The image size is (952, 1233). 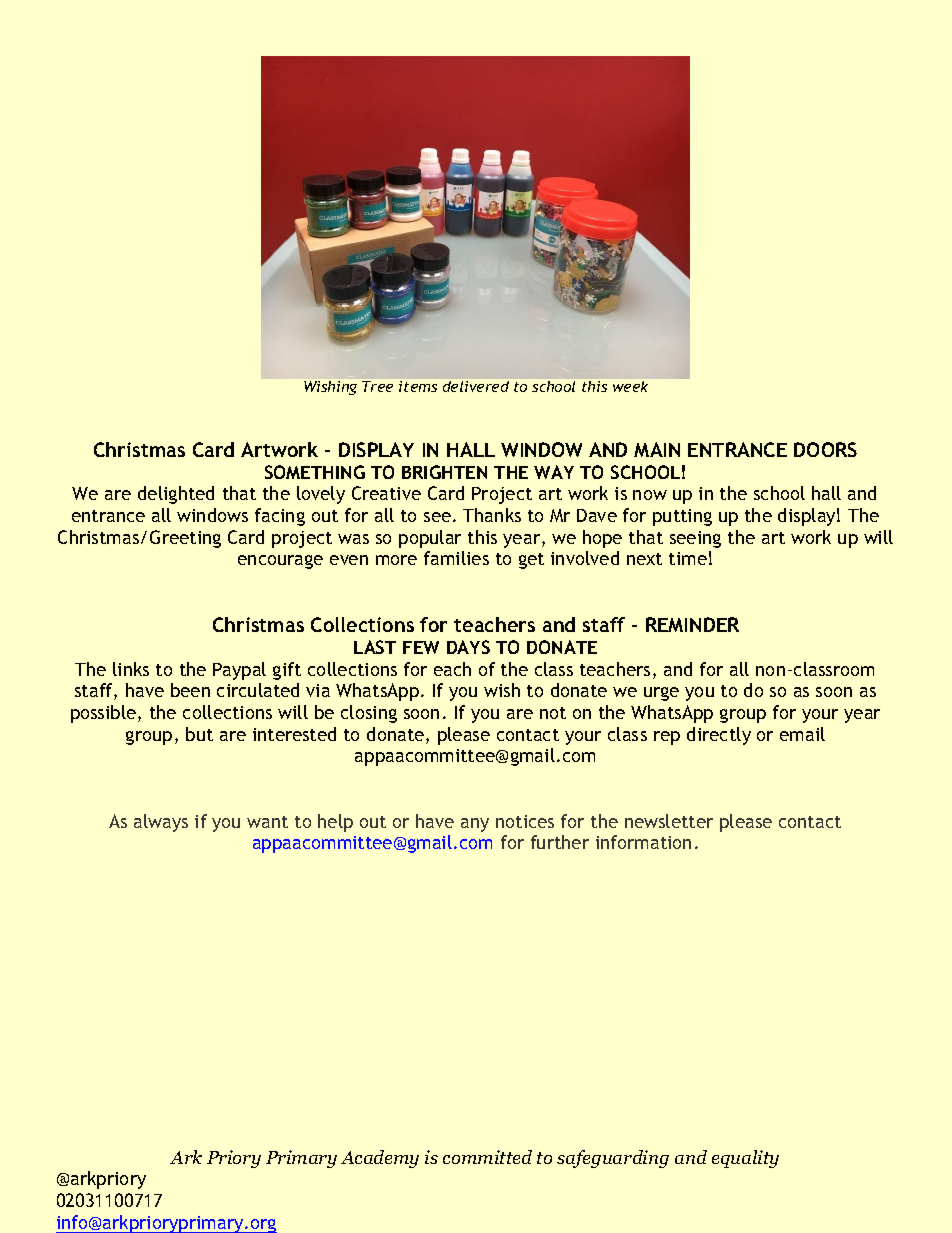 I want to click on delighted, so click(x=176, y=495).
